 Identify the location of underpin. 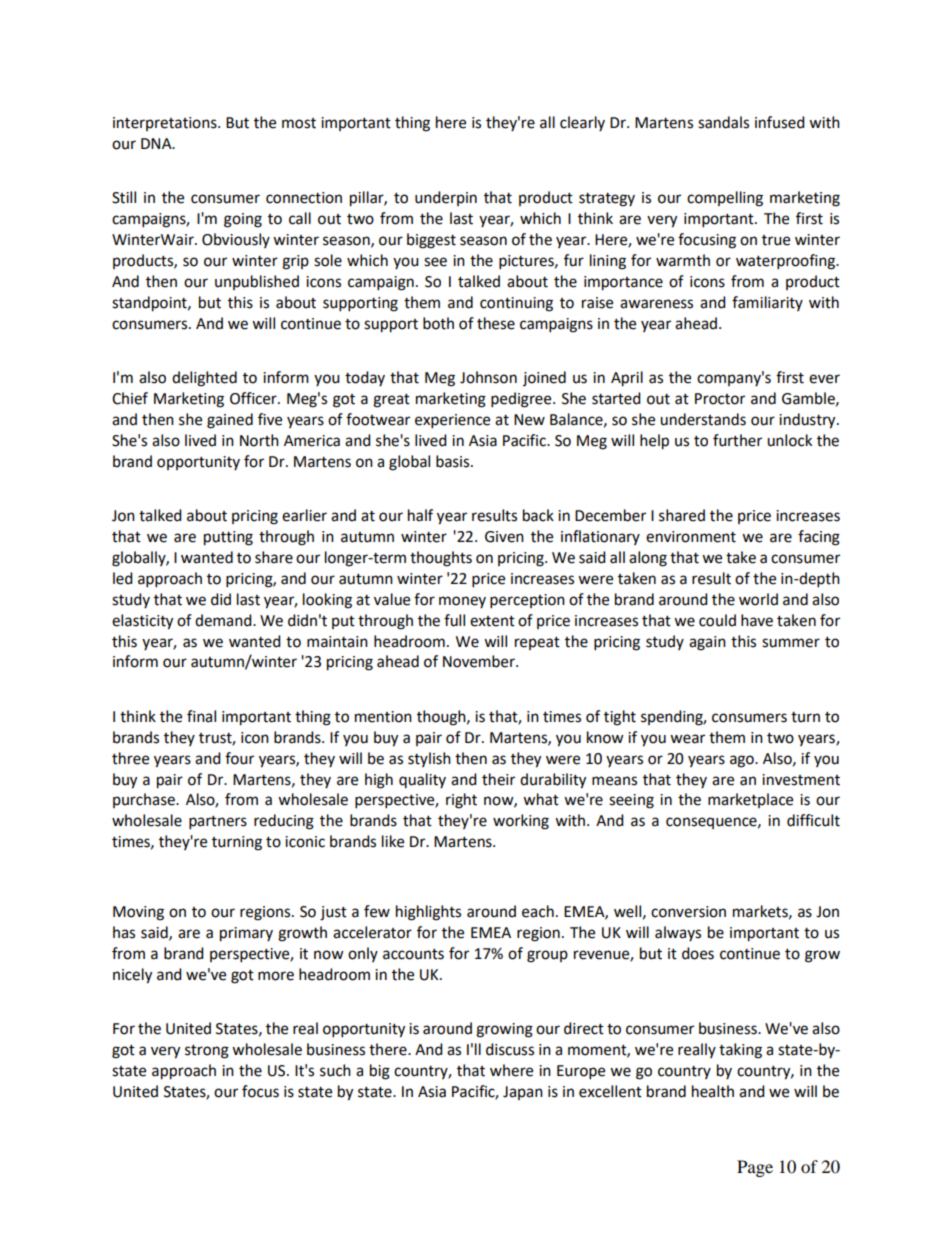
(446, 198).
